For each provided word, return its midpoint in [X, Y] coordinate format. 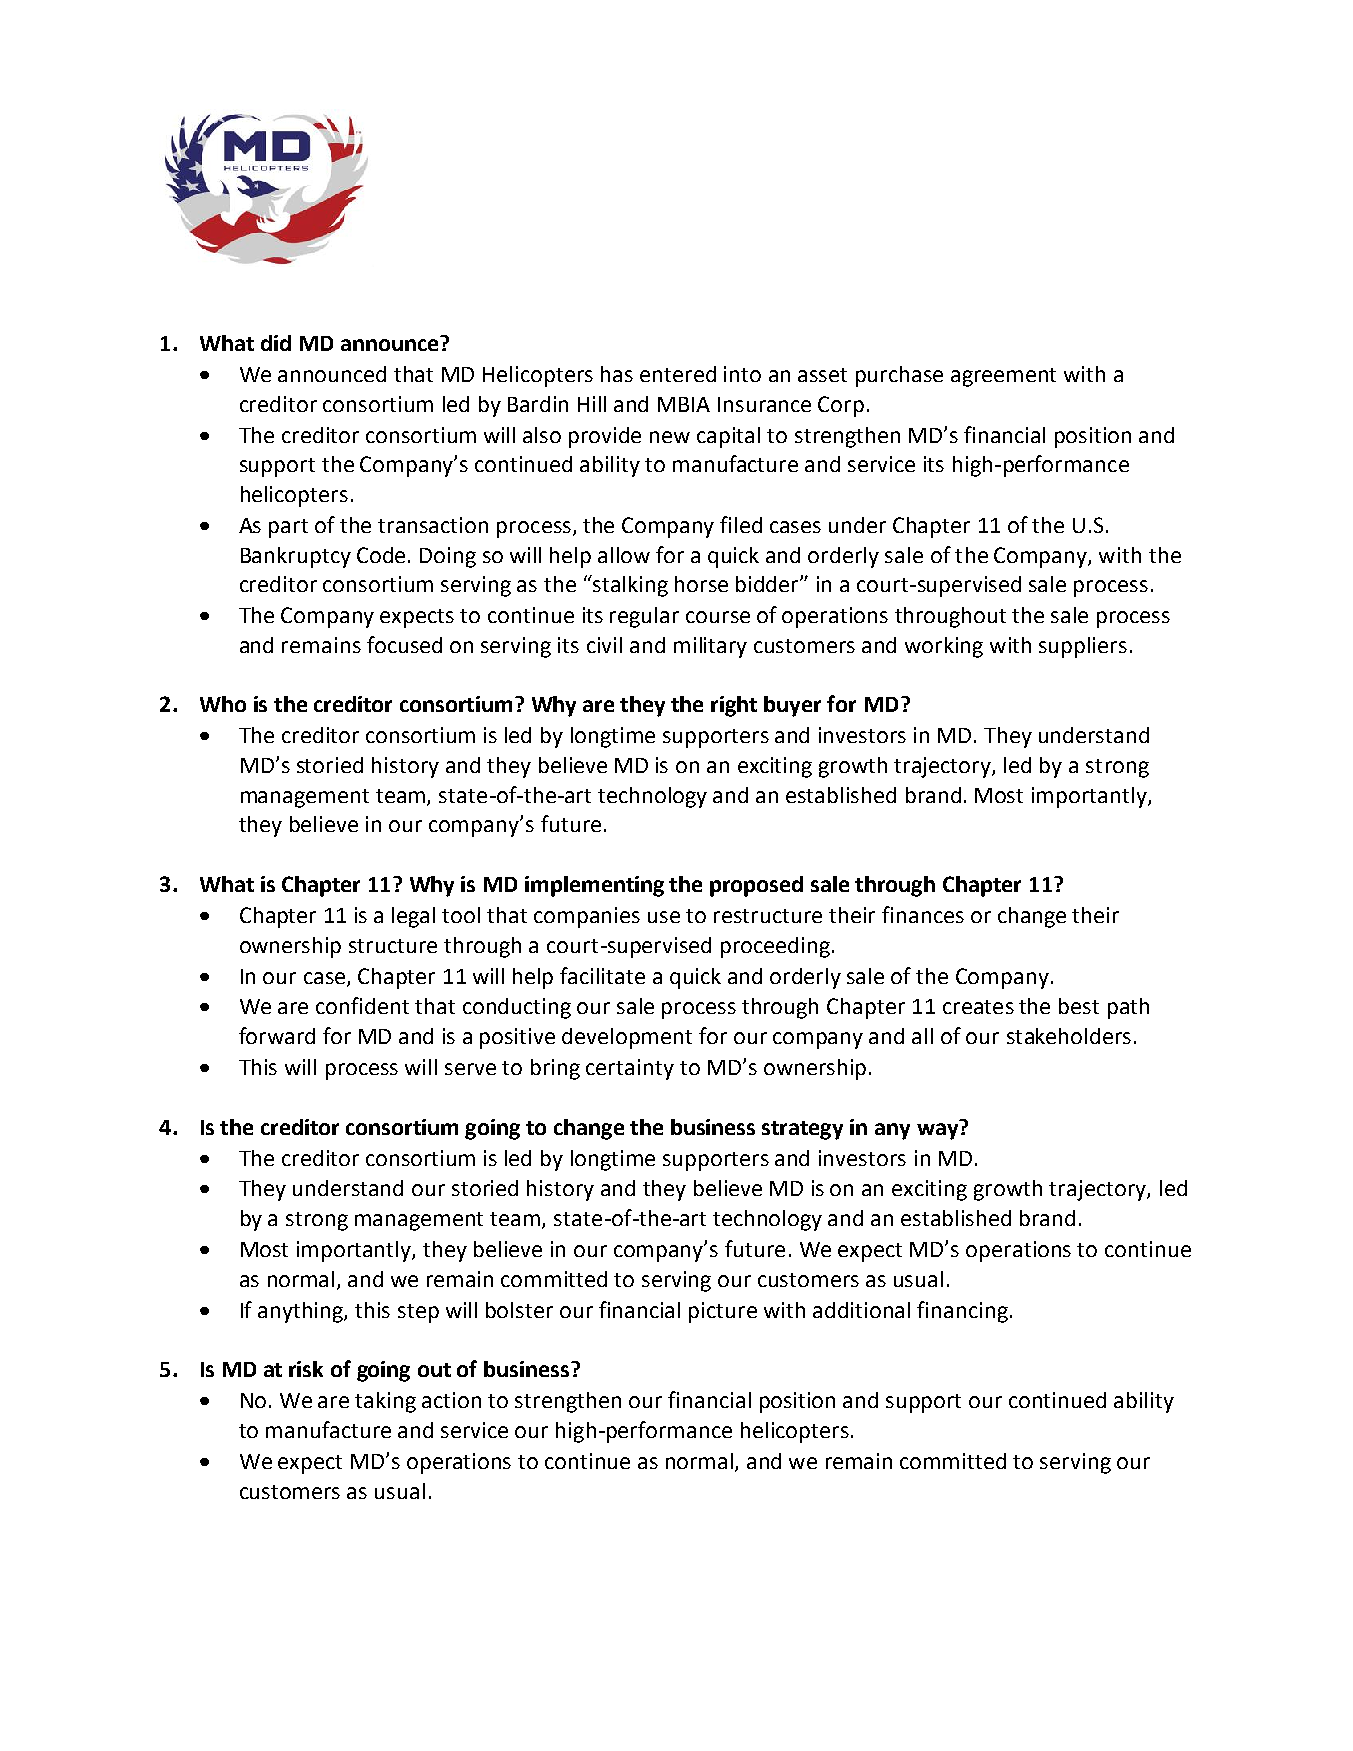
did [276, 343]
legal [413, 917]
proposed [756, 886]
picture [723, 1312]
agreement [1003, 377]
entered [678, 374]
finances [923, 914]
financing [962, 1312]
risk [306, 1369]
